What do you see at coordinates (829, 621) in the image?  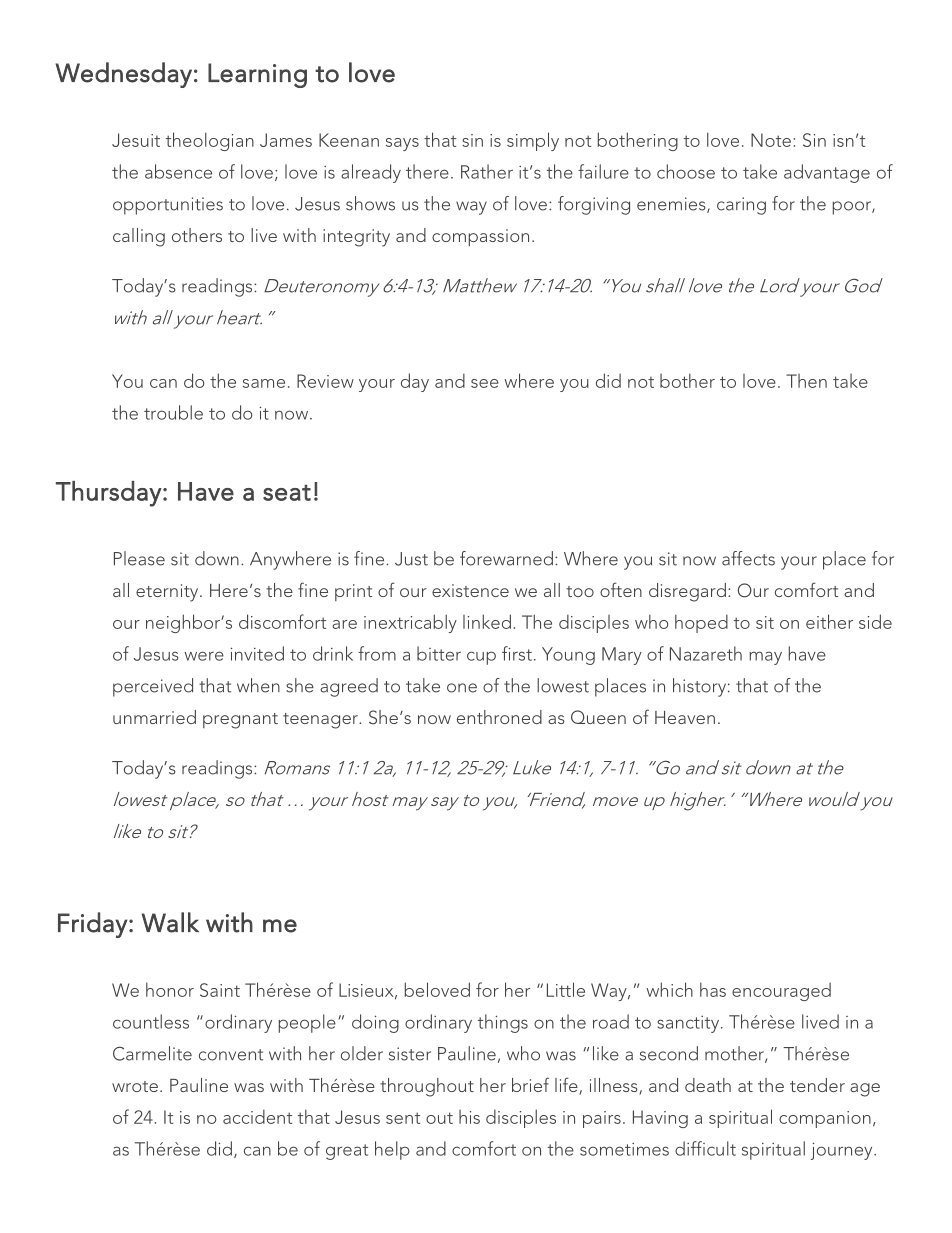 I see `either` at bounding box center [829, 621].
